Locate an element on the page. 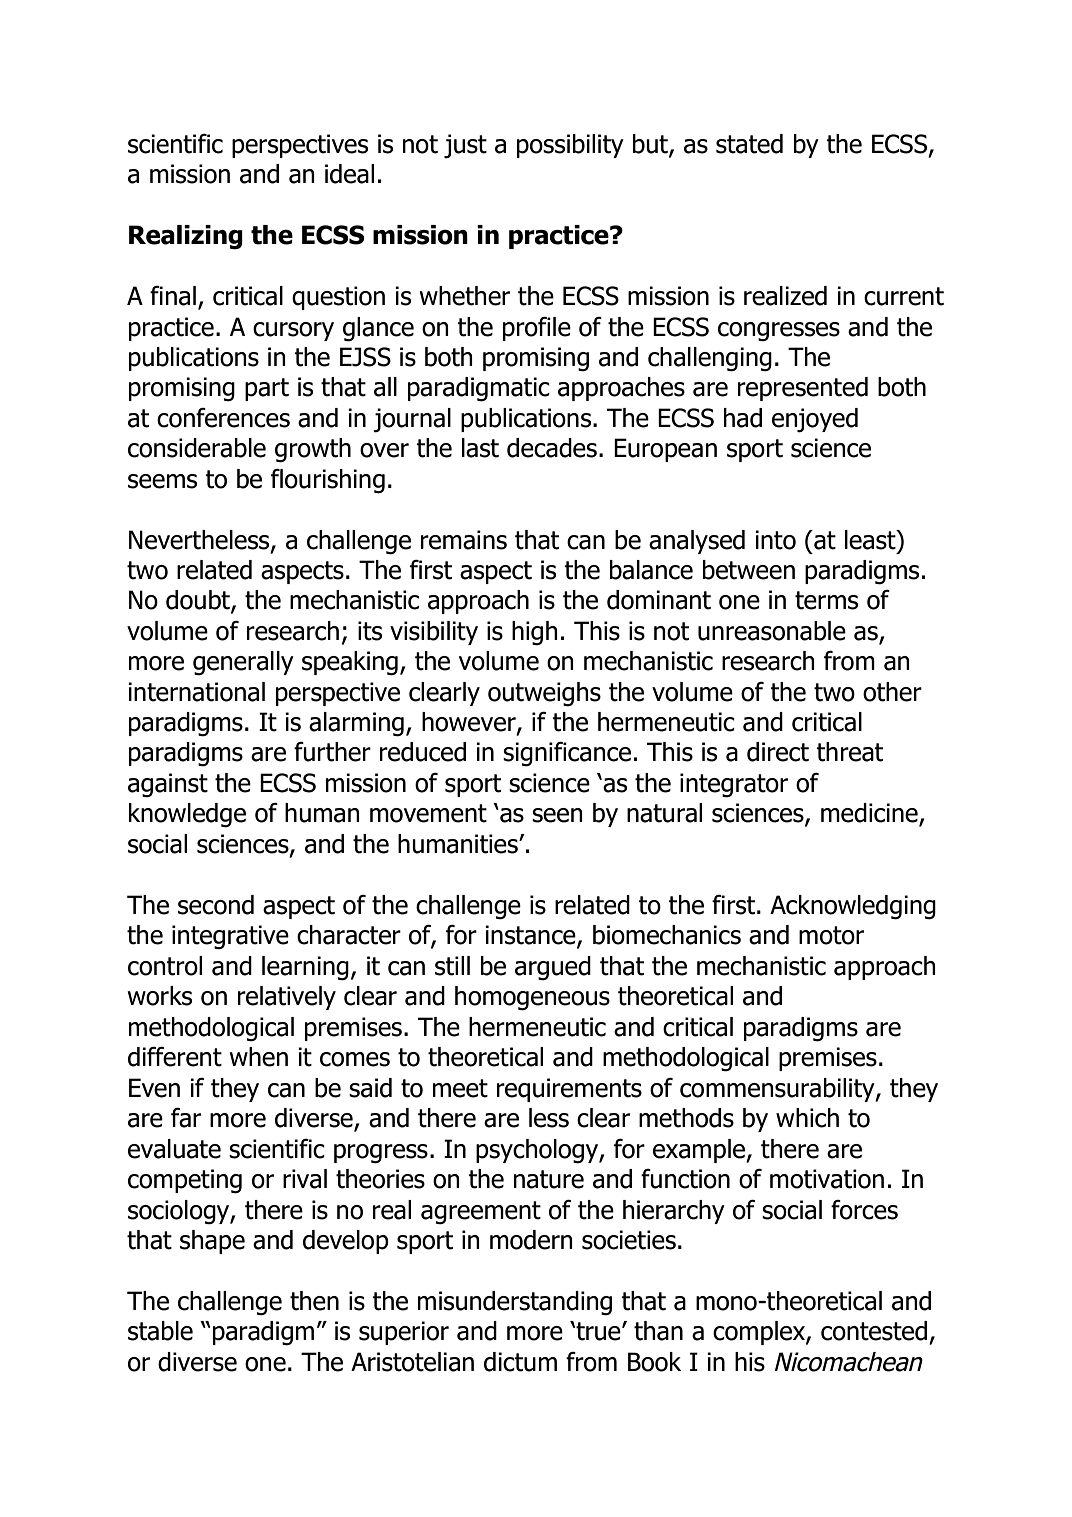 Image resolution: width=1072 pixels, height=1517 pixels. into is located at coordinates (775, 540).
